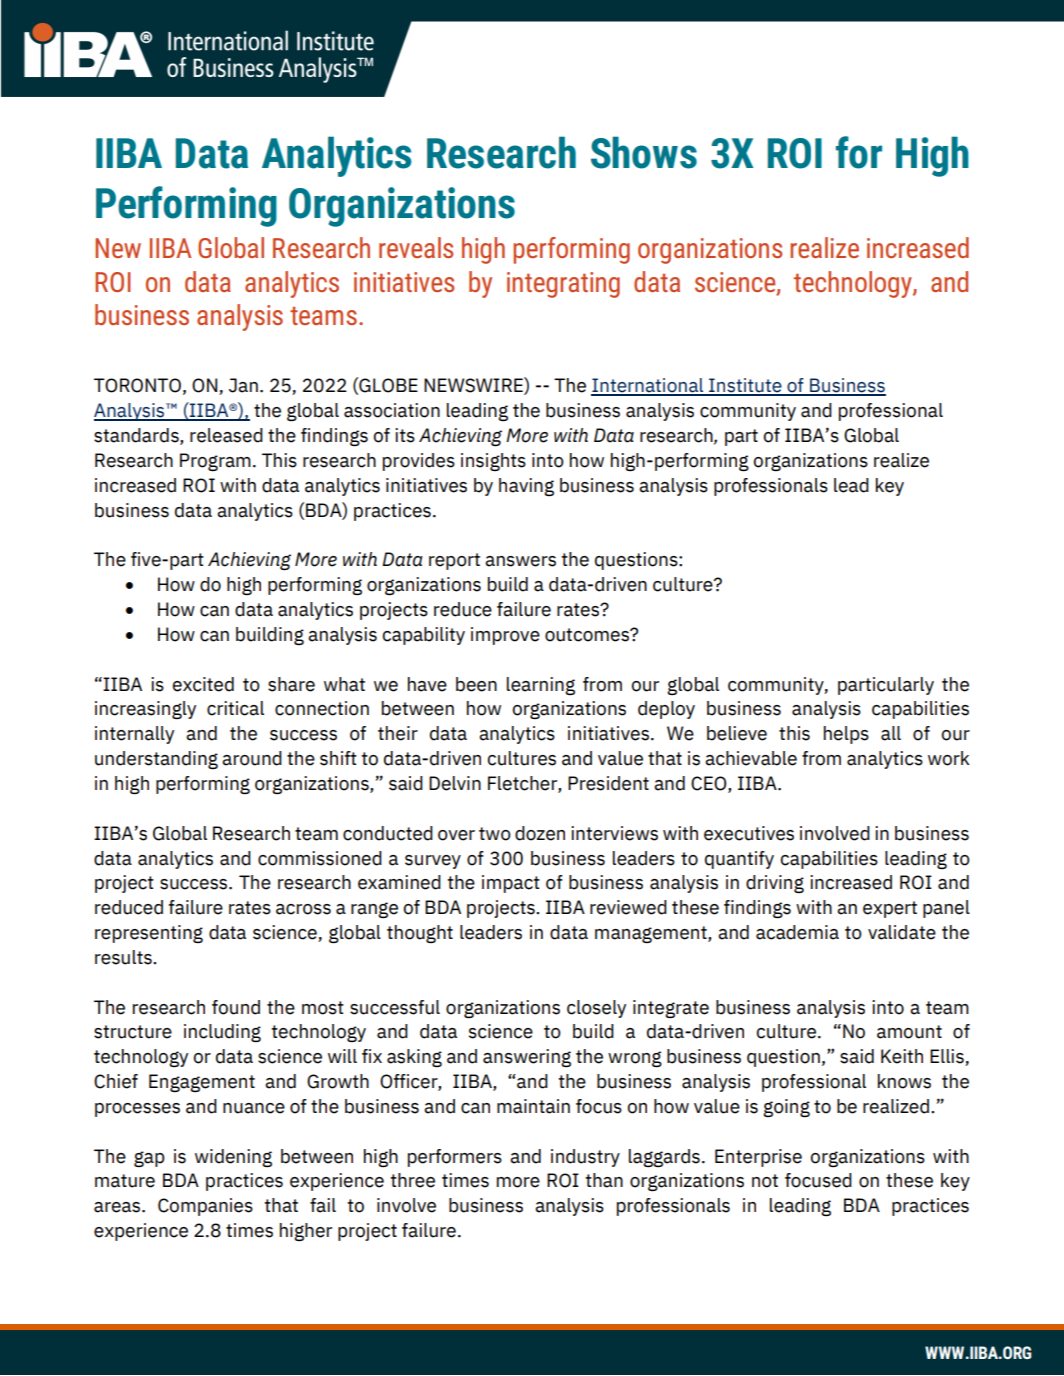 Image resolution: width=1064 pixels, height=1376 pixels. What do you see at coordinates (890, 909) in the screenshot?
I see `expert` at bounding box center [890, 909].
